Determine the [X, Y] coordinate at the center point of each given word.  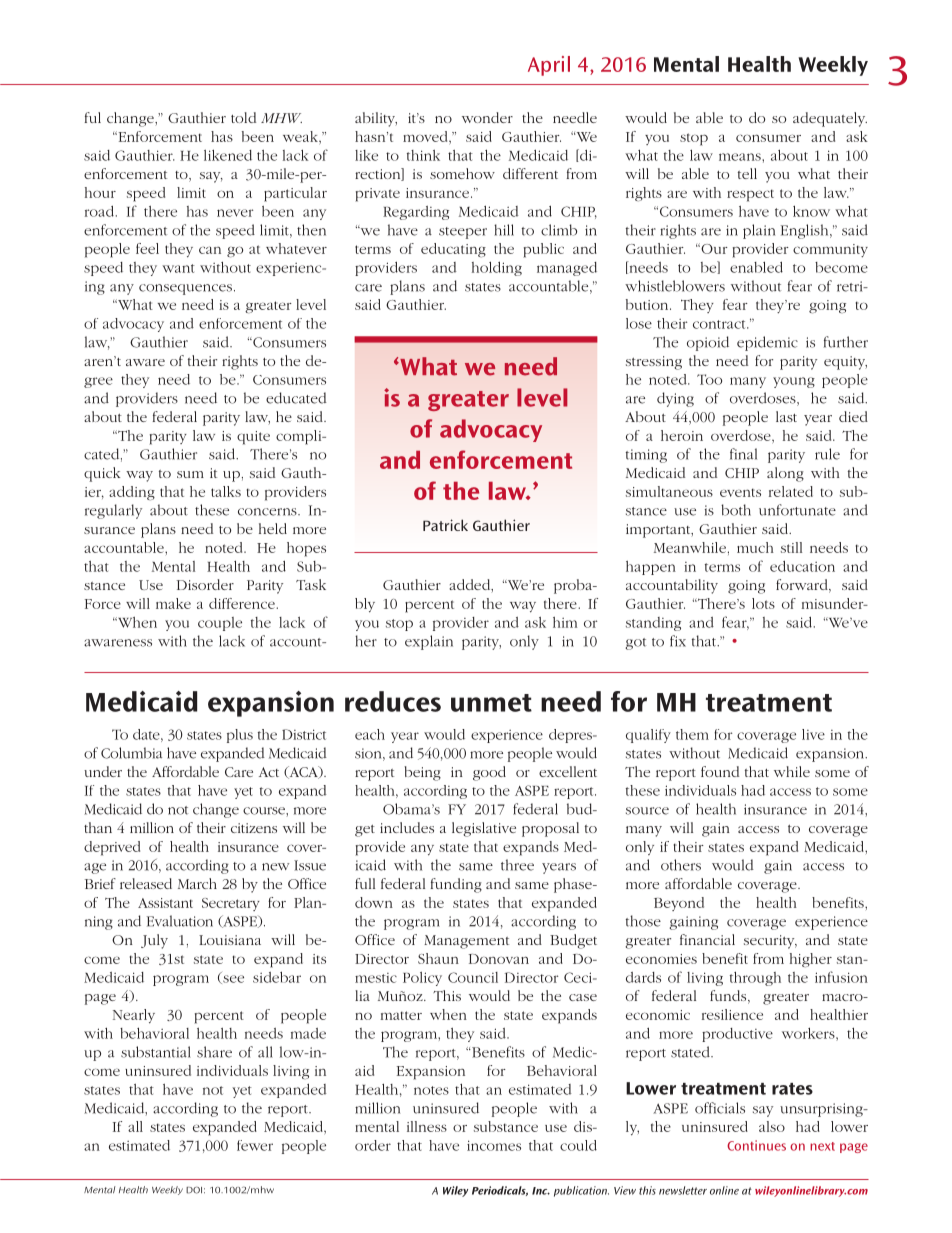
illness [427, 1126]
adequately [830, 119]
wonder [487, 117]
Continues [756, 1145]
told [243, 117]
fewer [255, 1145]
